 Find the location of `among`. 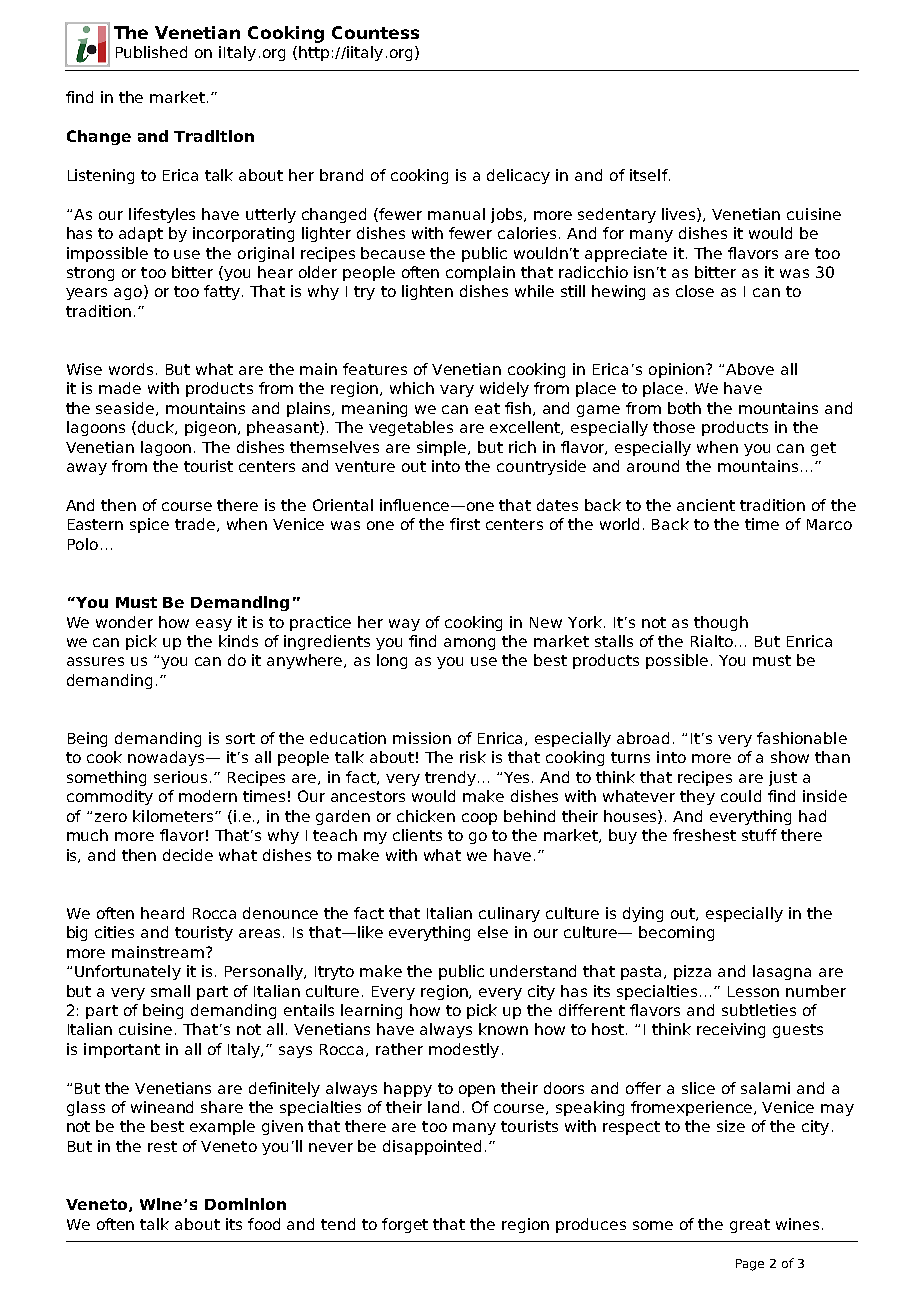

among is located at coordinates (469, 644).
